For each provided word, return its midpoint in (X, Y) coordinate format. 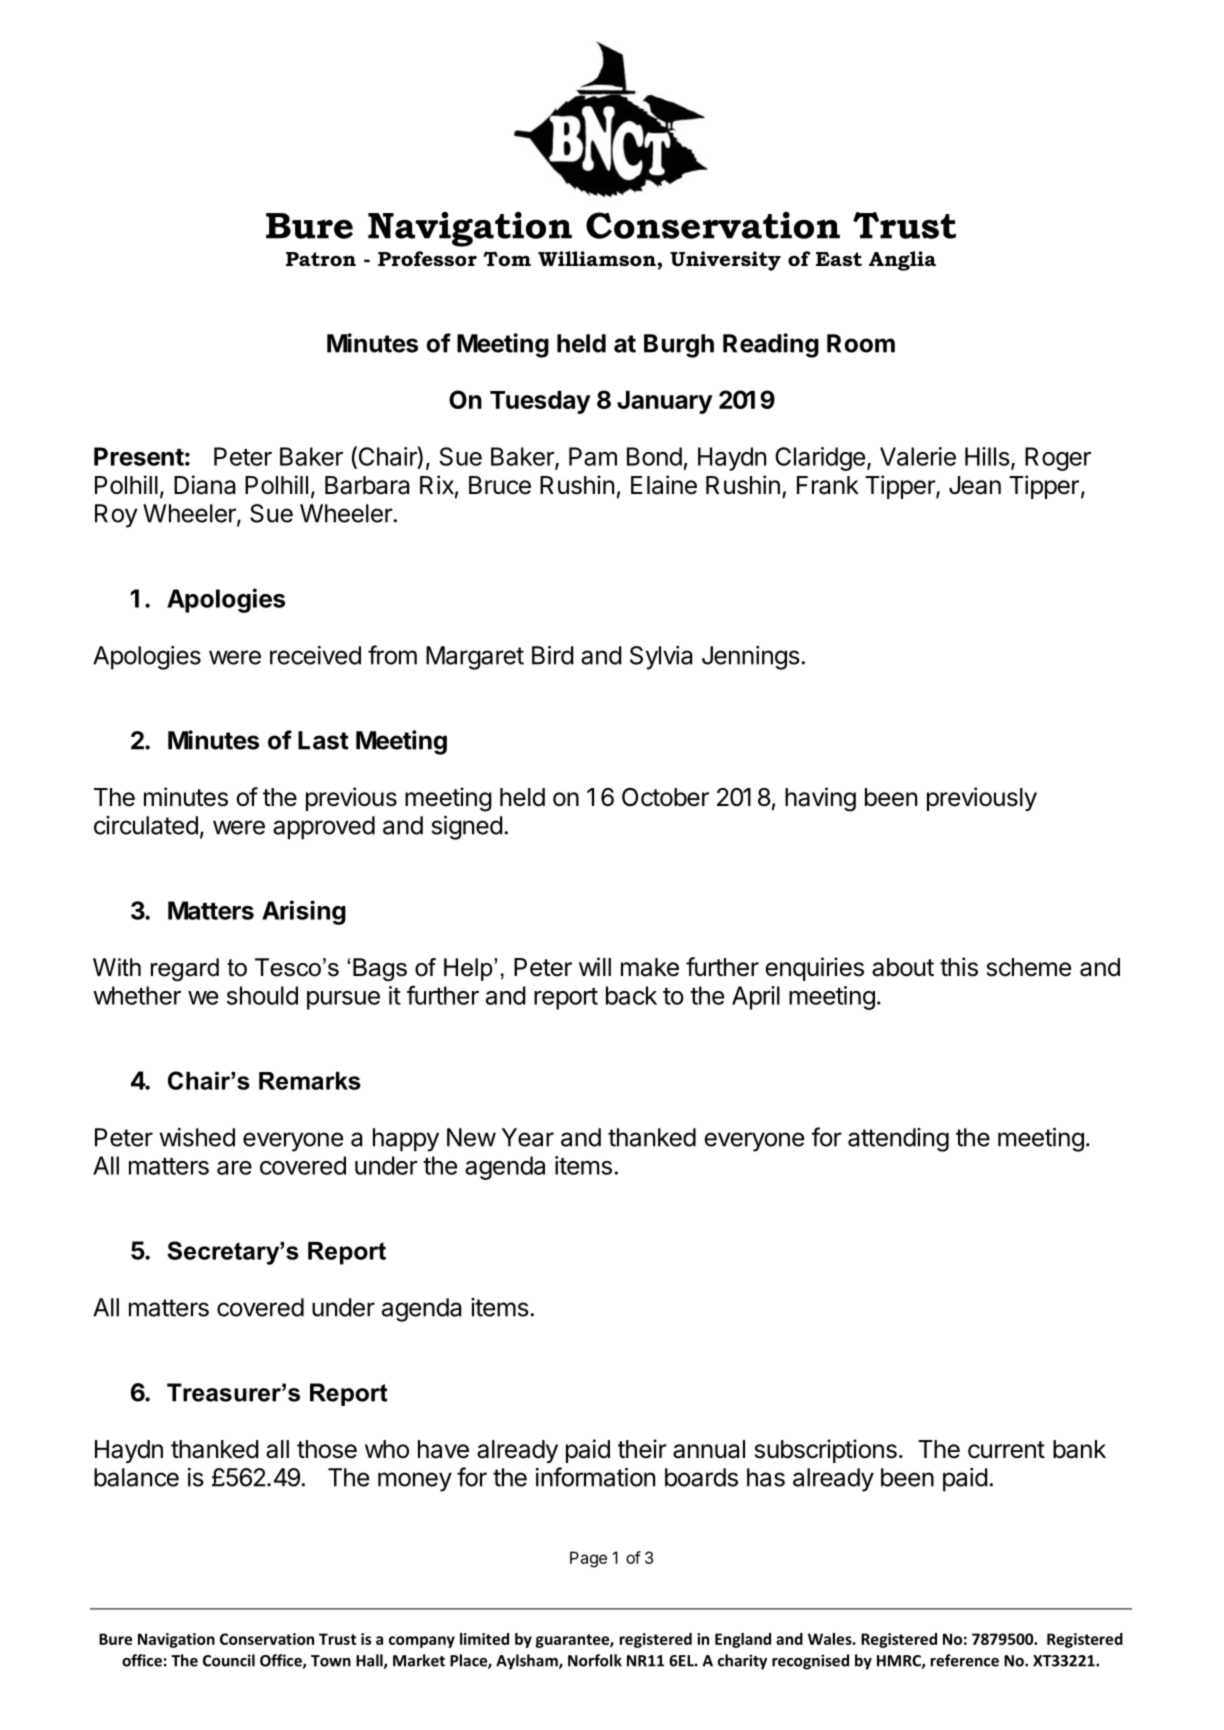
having (820, 799)
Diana (205, 485)
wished (197, 1137)
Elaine (664, 485)
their (642, 1449)
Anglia (902, 261)
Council (229, 1660)
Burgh (679, 346)
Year (528, 1137)
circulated (146, 825)
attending (898, 1140)
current (1006, 1450)
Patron (321, 259)
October (665, 797)
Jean (975, 485)
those (327, 1449)
